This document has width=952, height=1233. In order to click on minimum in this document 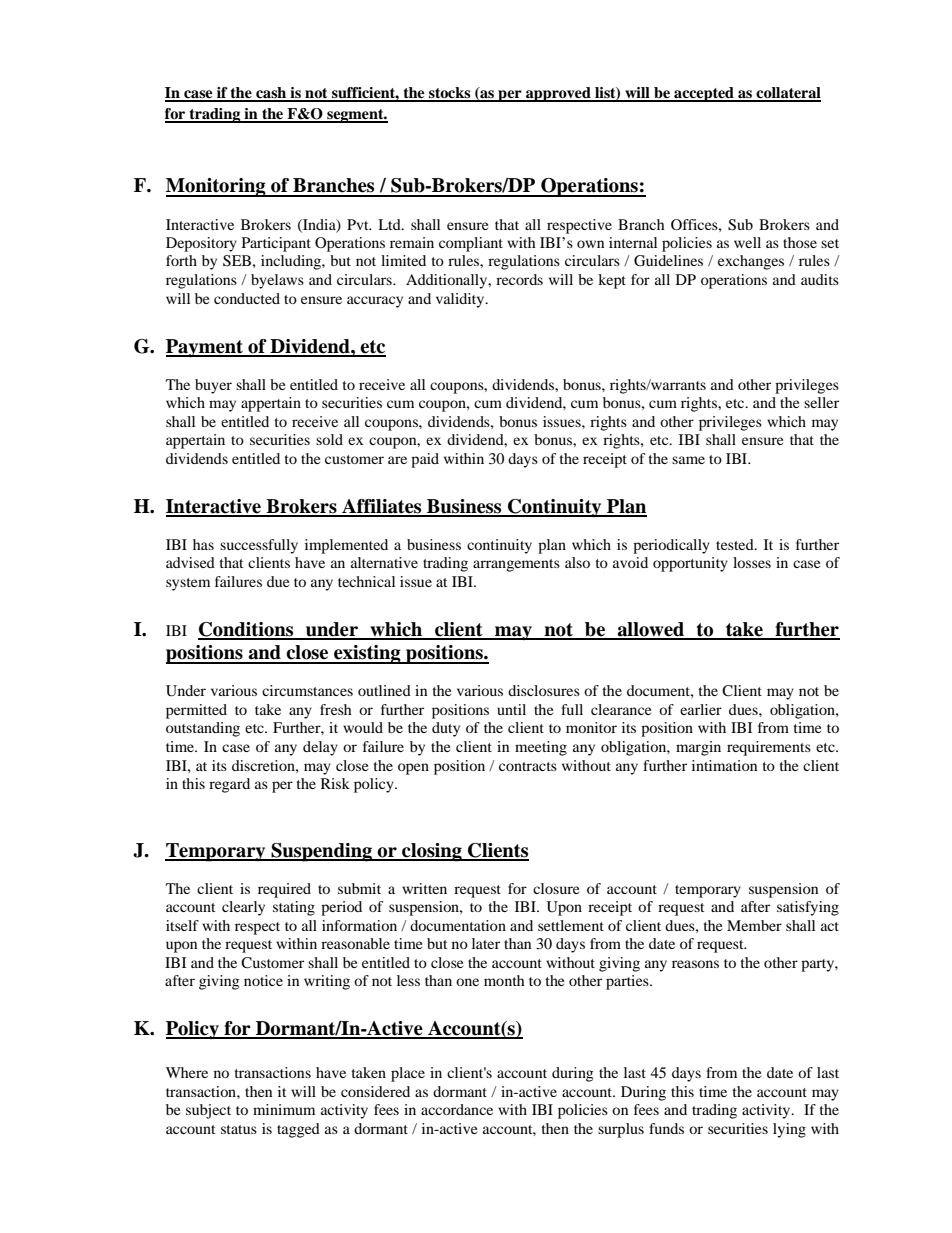, I will do `click(284, 1109)`.
